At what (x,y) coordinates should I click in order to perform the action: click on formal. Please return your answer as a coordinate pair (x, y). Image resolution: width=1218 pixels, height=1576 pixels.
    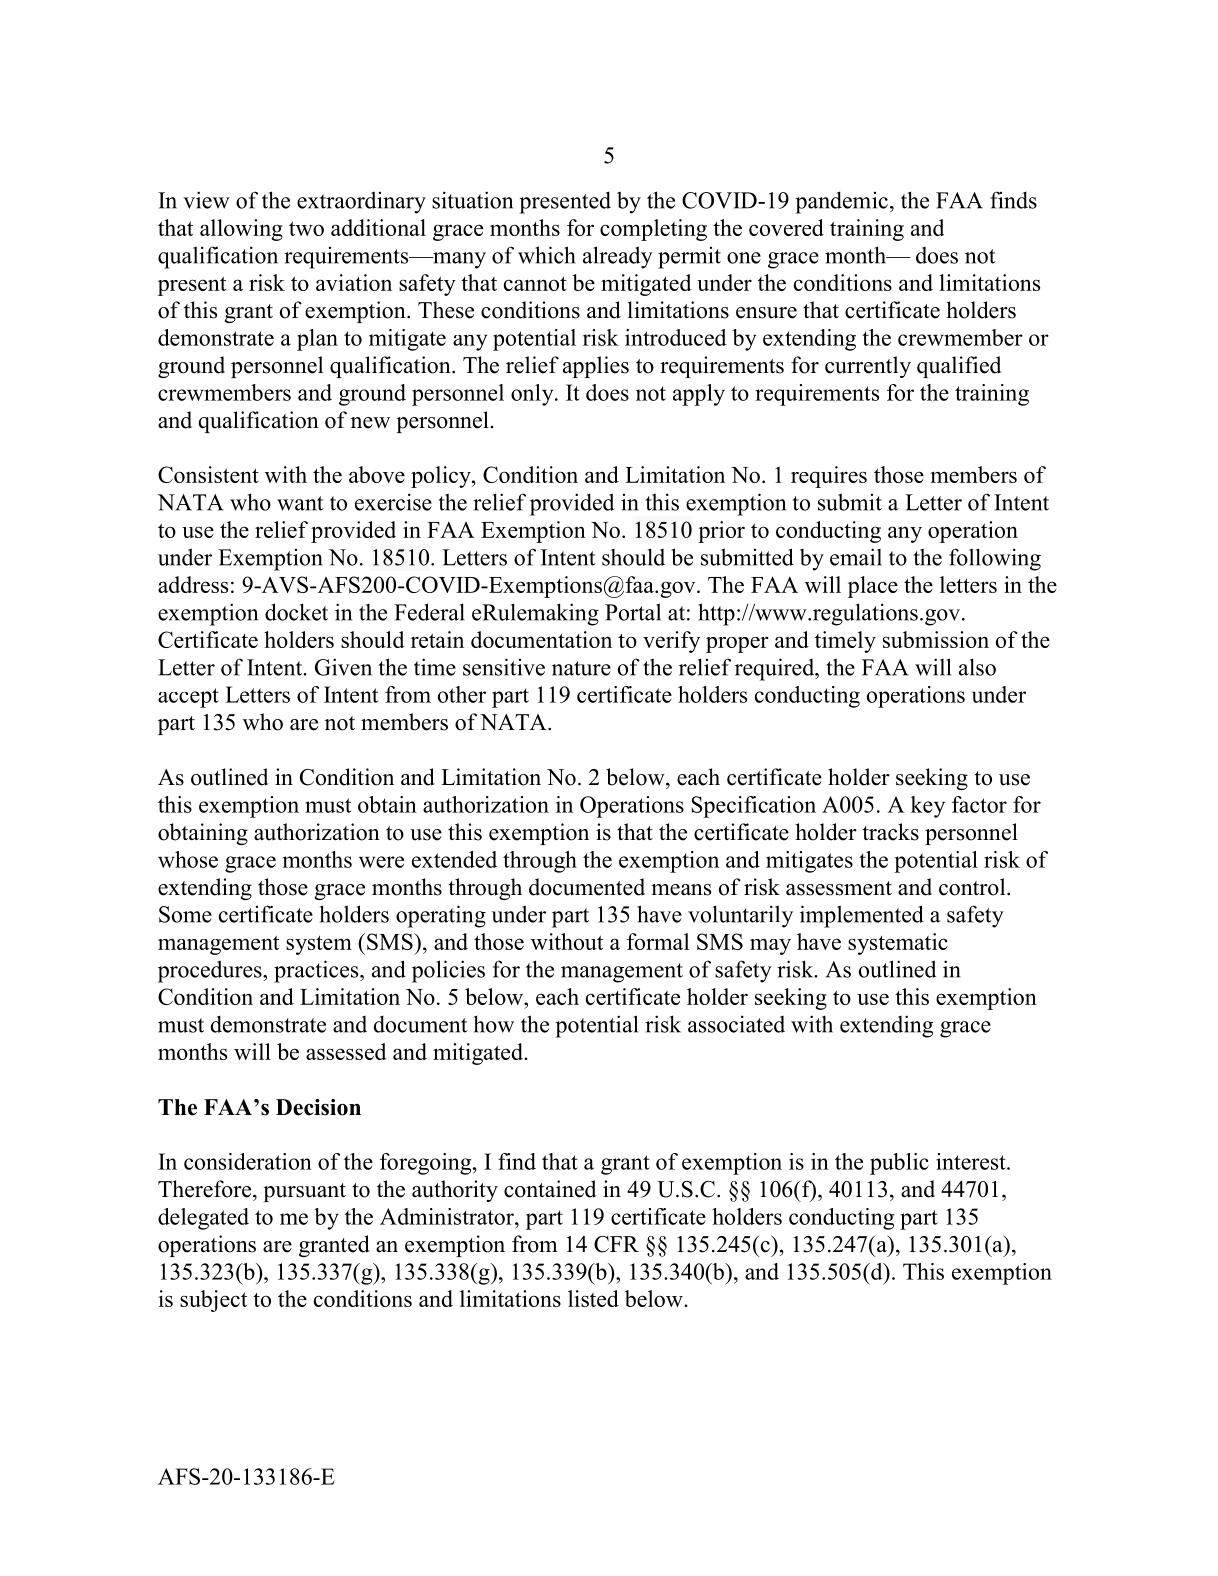
    Looking at the image, I should click on (658, 941).
